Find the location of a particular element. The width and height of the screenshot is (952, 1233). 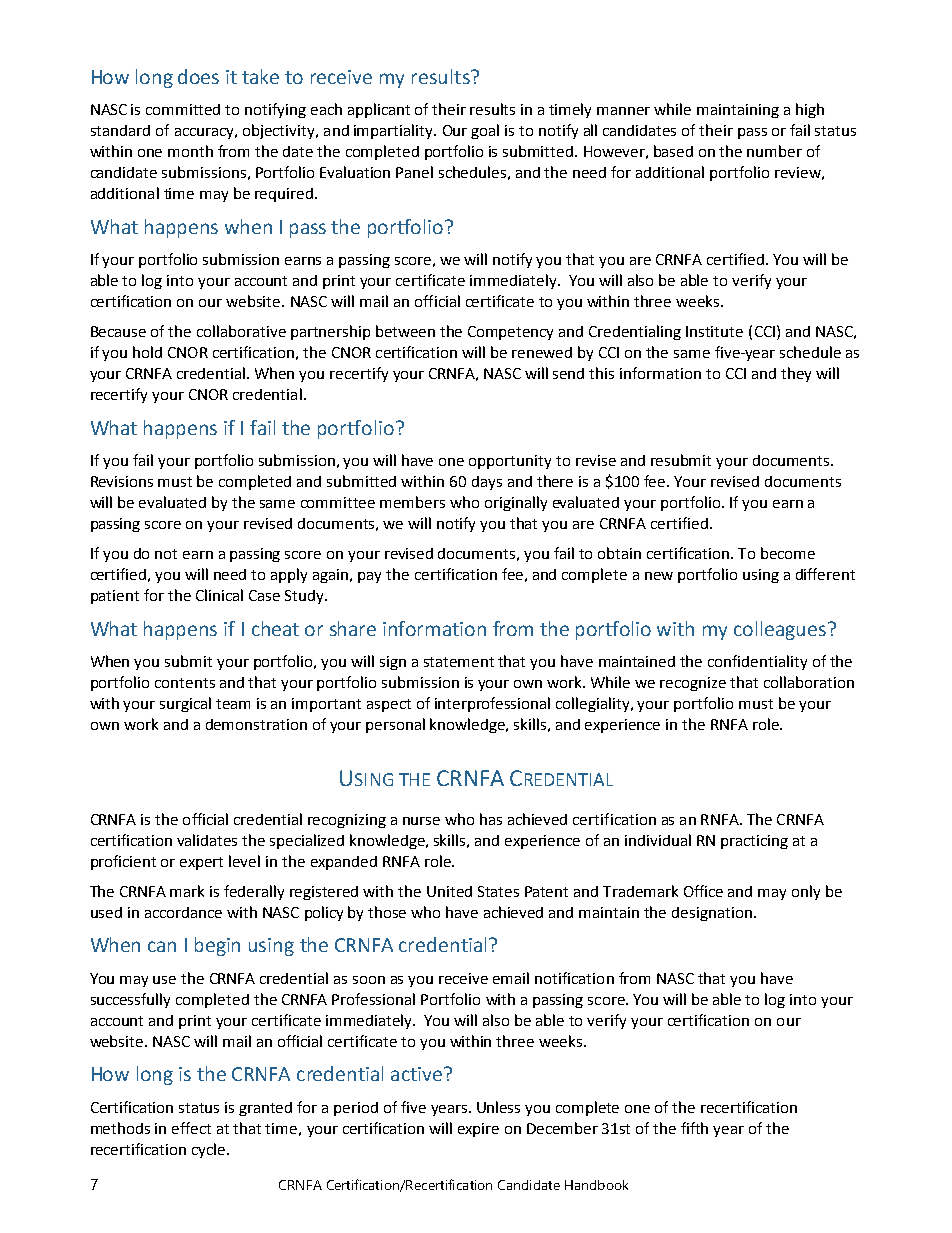

they is located at coordinates (796, 374).
